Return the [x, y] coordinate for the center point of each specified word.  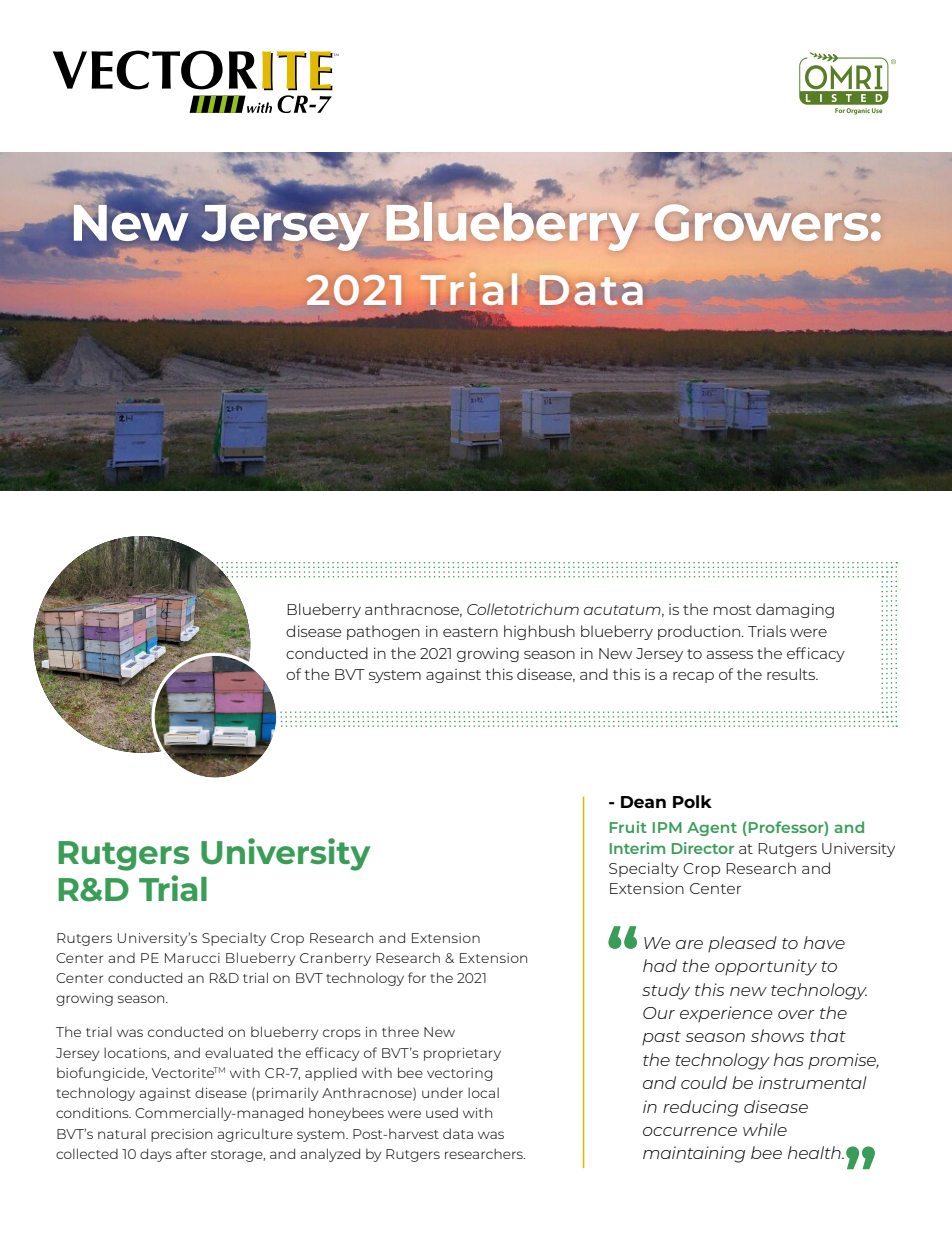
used [442, 1112]
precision [181, 1135]
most [733, 610]
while [765, 1129]
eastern [470, 632]
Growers [761, 221]
